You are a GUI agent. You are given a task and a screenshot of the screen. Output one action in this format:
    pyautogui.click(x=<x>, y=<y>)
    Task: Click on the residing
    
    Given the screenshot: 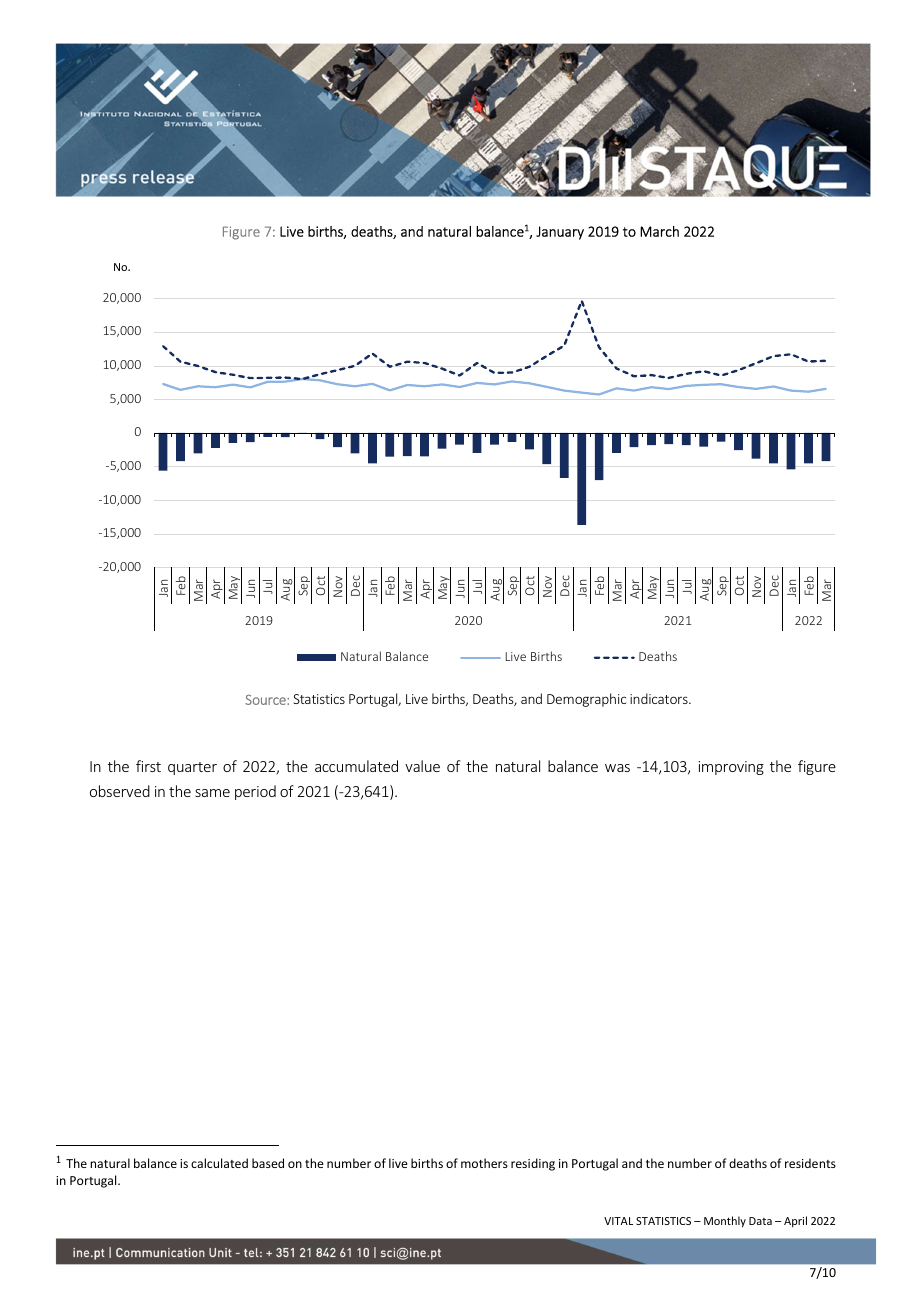 What is the action you would take?
    pyautogui.click(x=533, y=1164)
